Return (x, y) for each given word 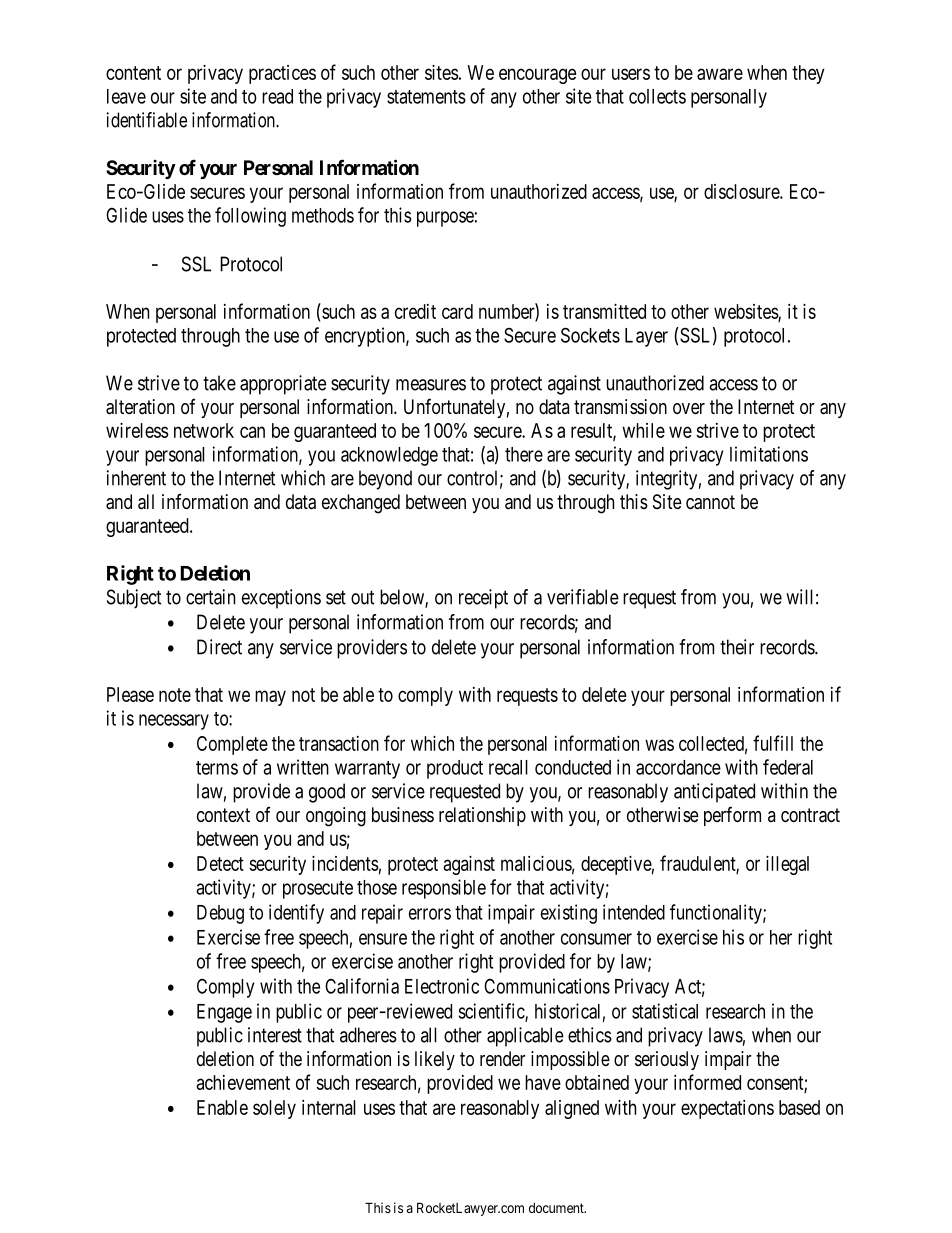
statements (426, 97)
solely (274, 1109)
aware (720, 74)
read (277, 96)
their (737, 647)
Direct (219, 647)
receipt (483, 599)
